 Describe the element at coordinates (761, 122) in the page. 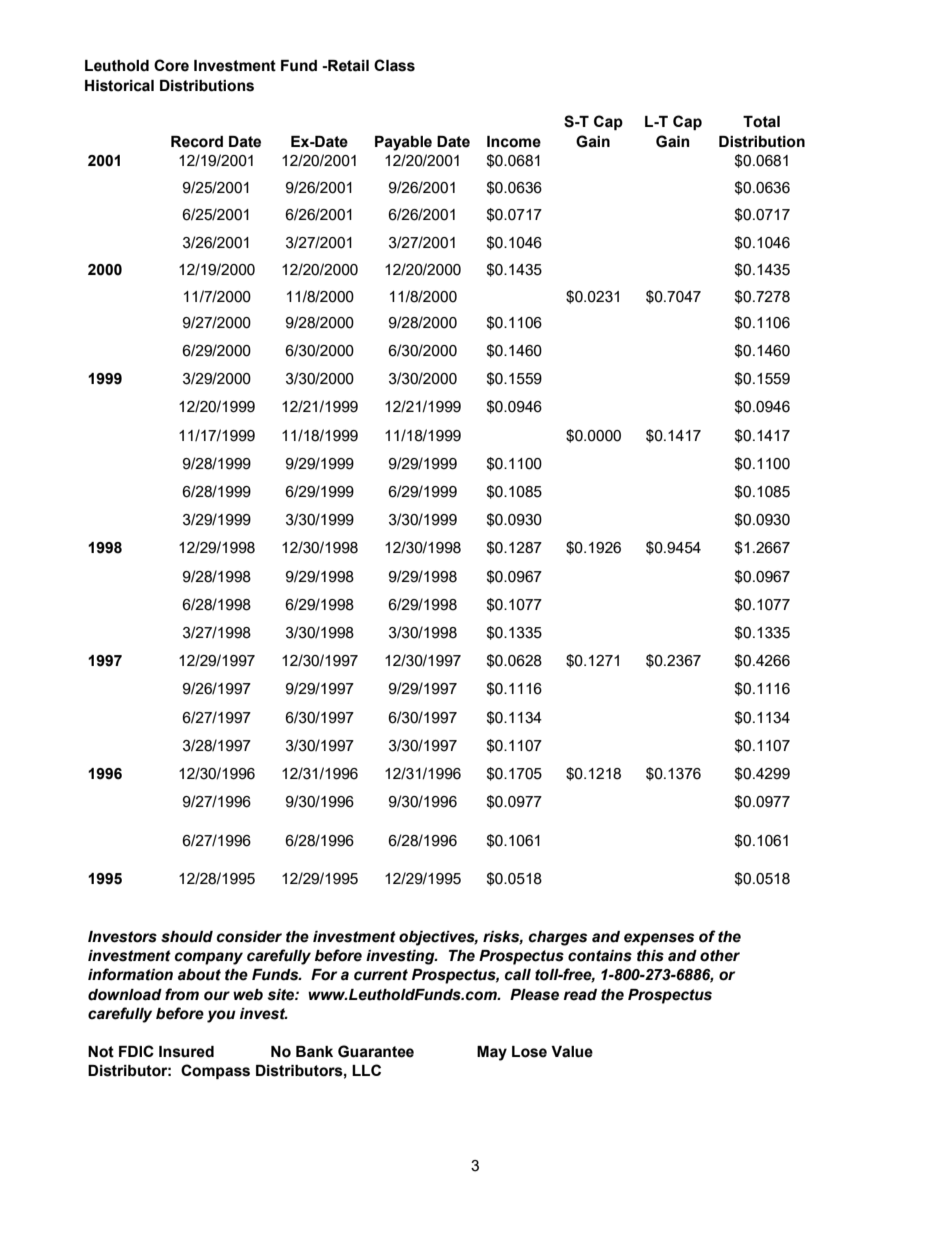

I see `Total` at that location.
